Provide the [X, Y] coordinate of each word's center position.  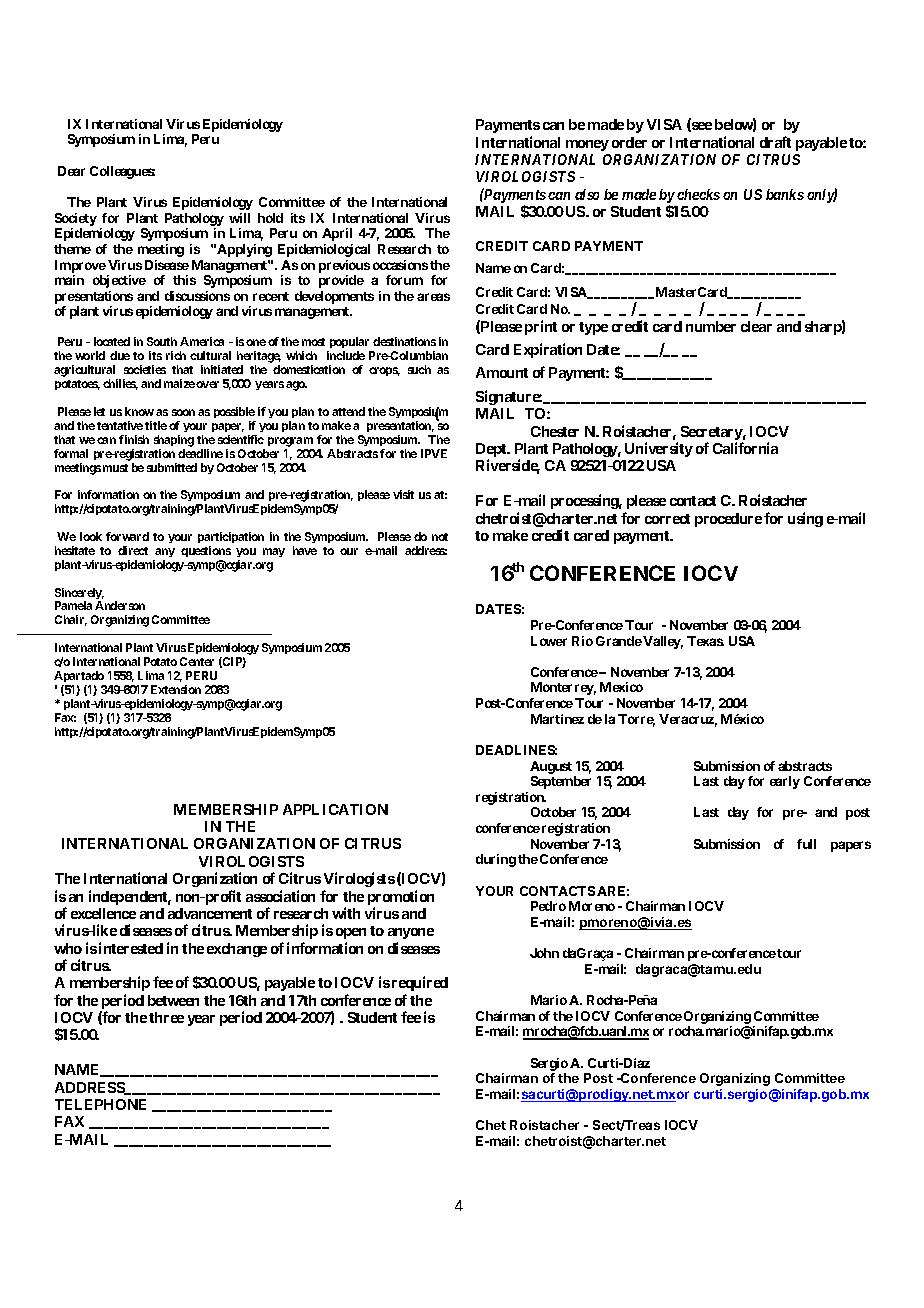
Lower [549, 641]
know [139, 411]
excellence [103, 913]
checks [698, 194]
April [337, 234]
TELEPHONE [100, 1104]
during [496, 860]
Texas [705, 641]
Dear [71, 171]
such [419, 369]
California [745, 448]
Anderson [120, 605]
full [806, 844]
